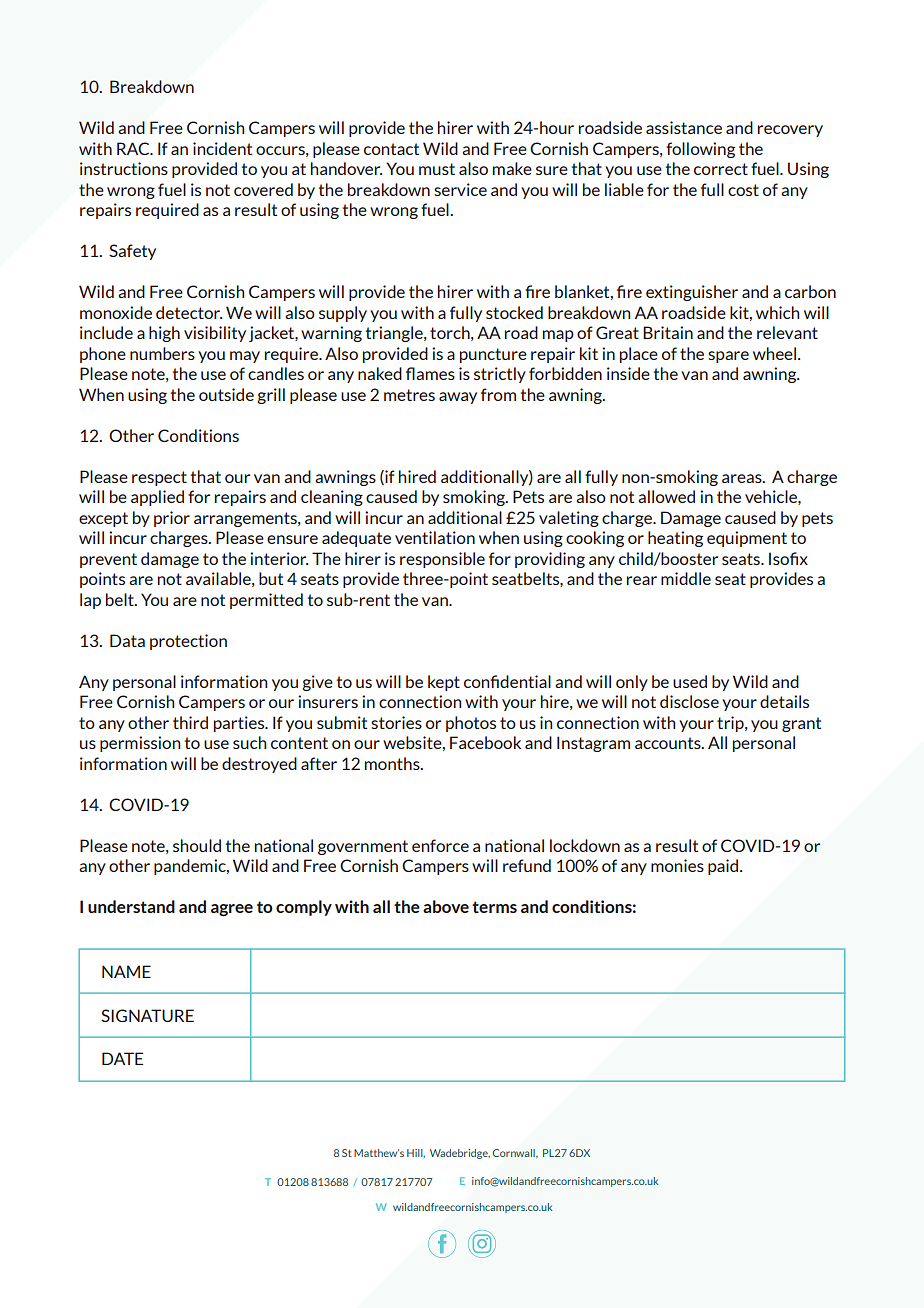  Describe the element at coordinates (724, 867) in the page. I see `paid` at that location.
